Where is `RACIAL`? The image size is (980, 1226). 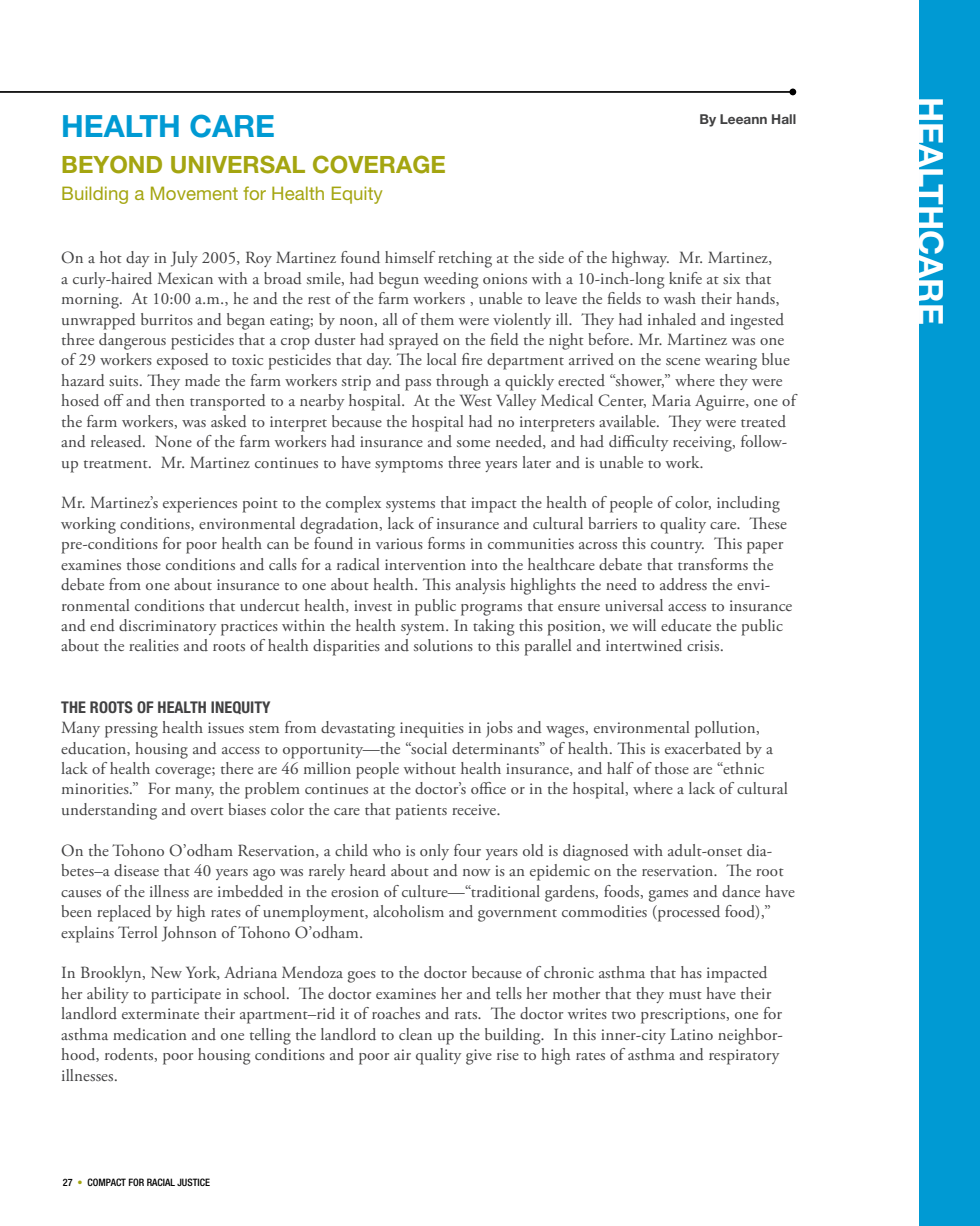 RACIAL is located at coordinates (161, 1182).
